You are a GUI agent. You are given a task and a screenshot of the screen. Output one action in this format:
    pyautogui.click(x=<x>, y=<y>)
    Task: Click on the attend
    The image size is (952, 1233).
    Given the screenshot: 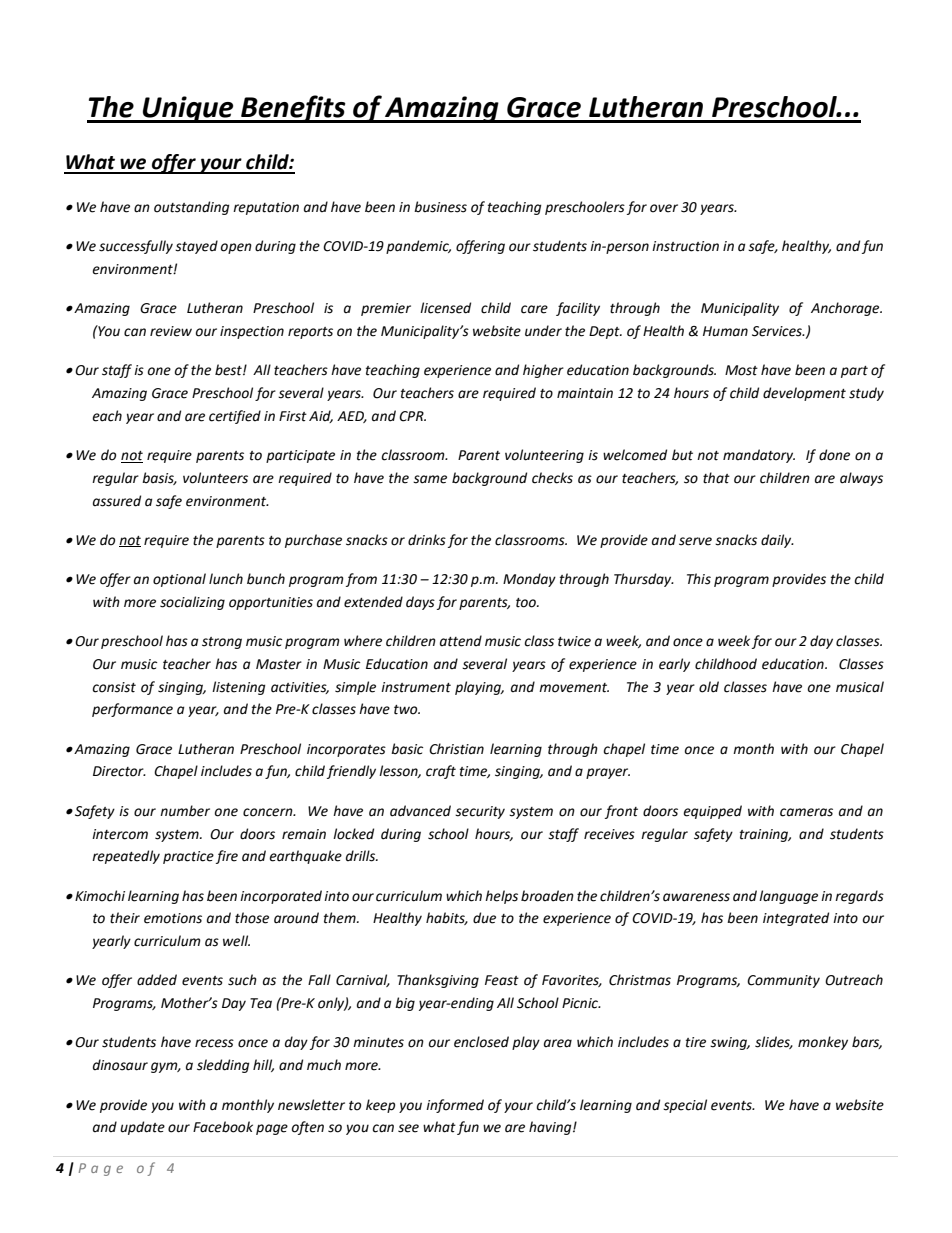 What is the action you would take?
    pyautogui.click(x=461, y=641)
